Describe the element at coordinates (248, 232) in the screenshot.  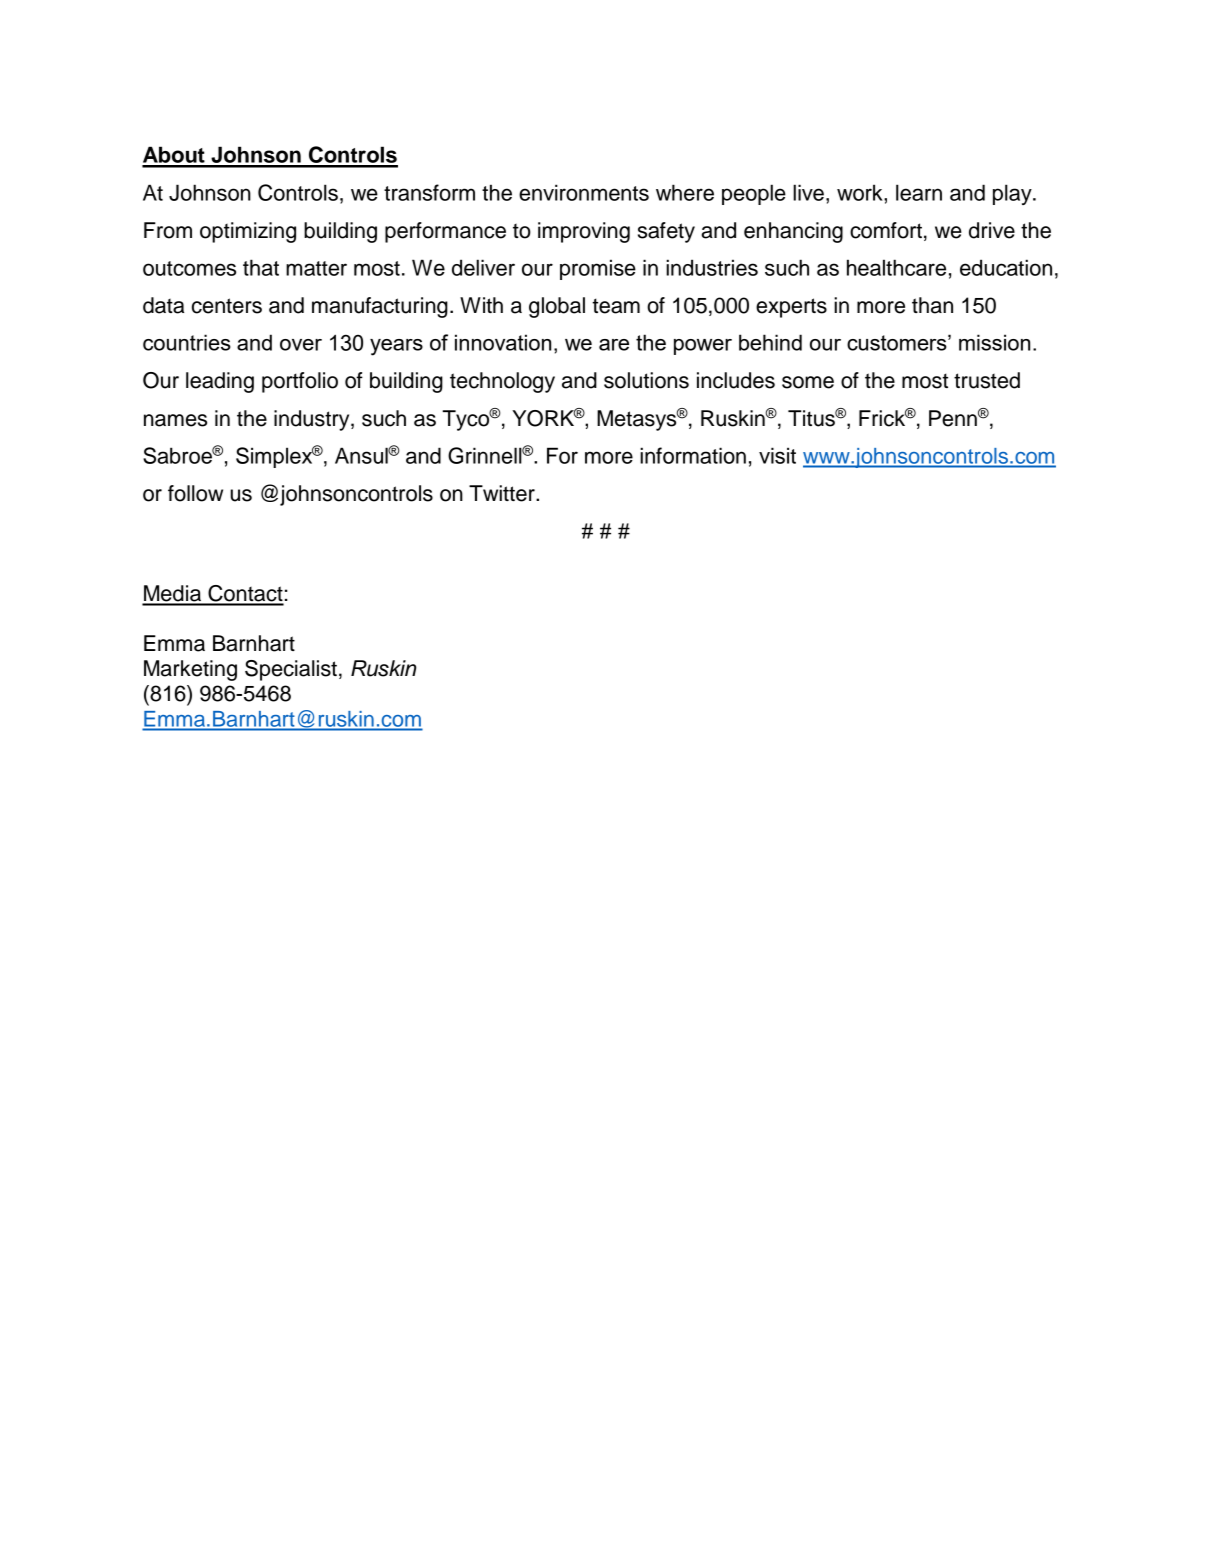
I see `optimizing` at that location.
